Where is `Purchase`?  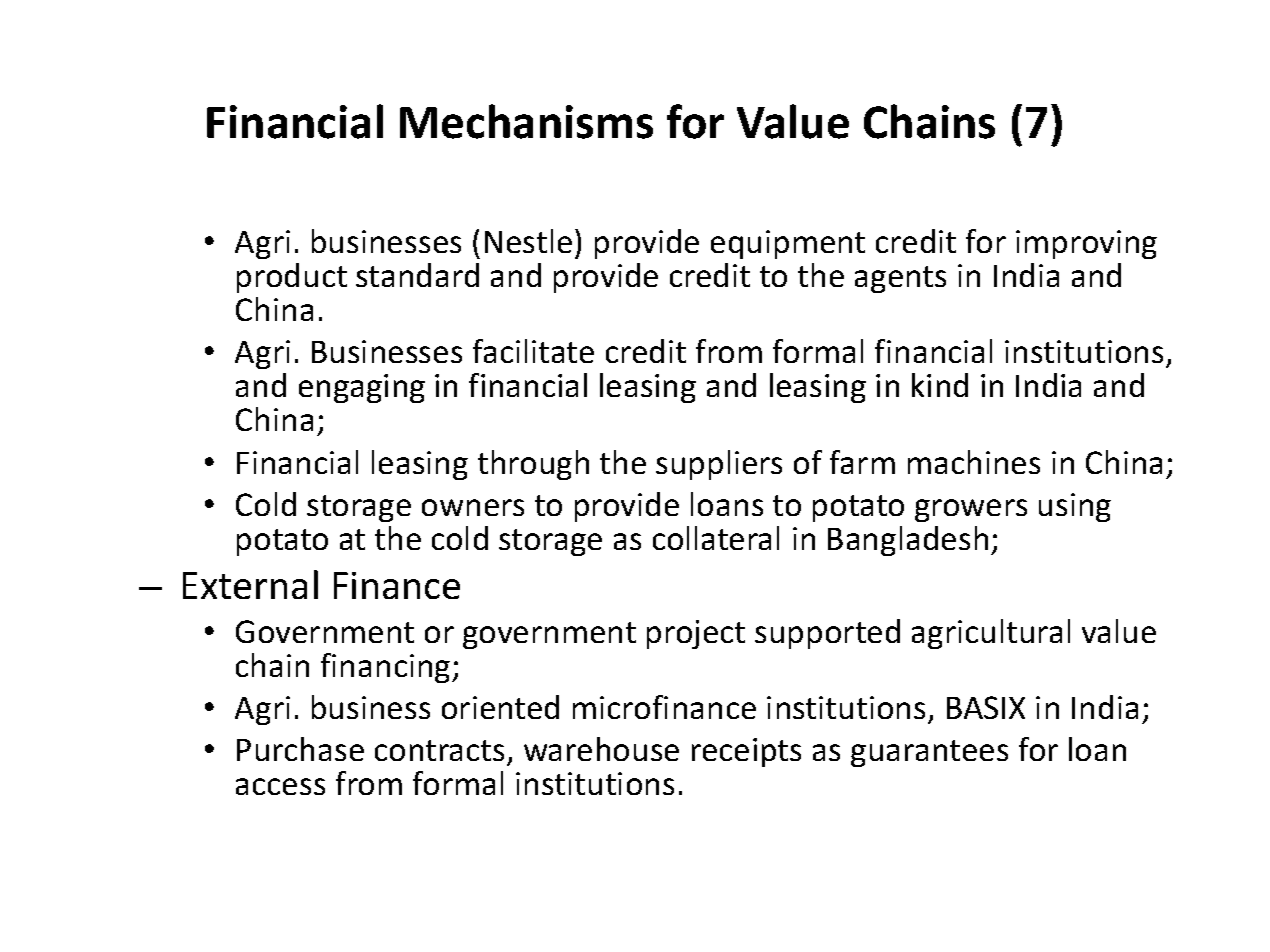 Purchase is located at coordinates (300, 749).
